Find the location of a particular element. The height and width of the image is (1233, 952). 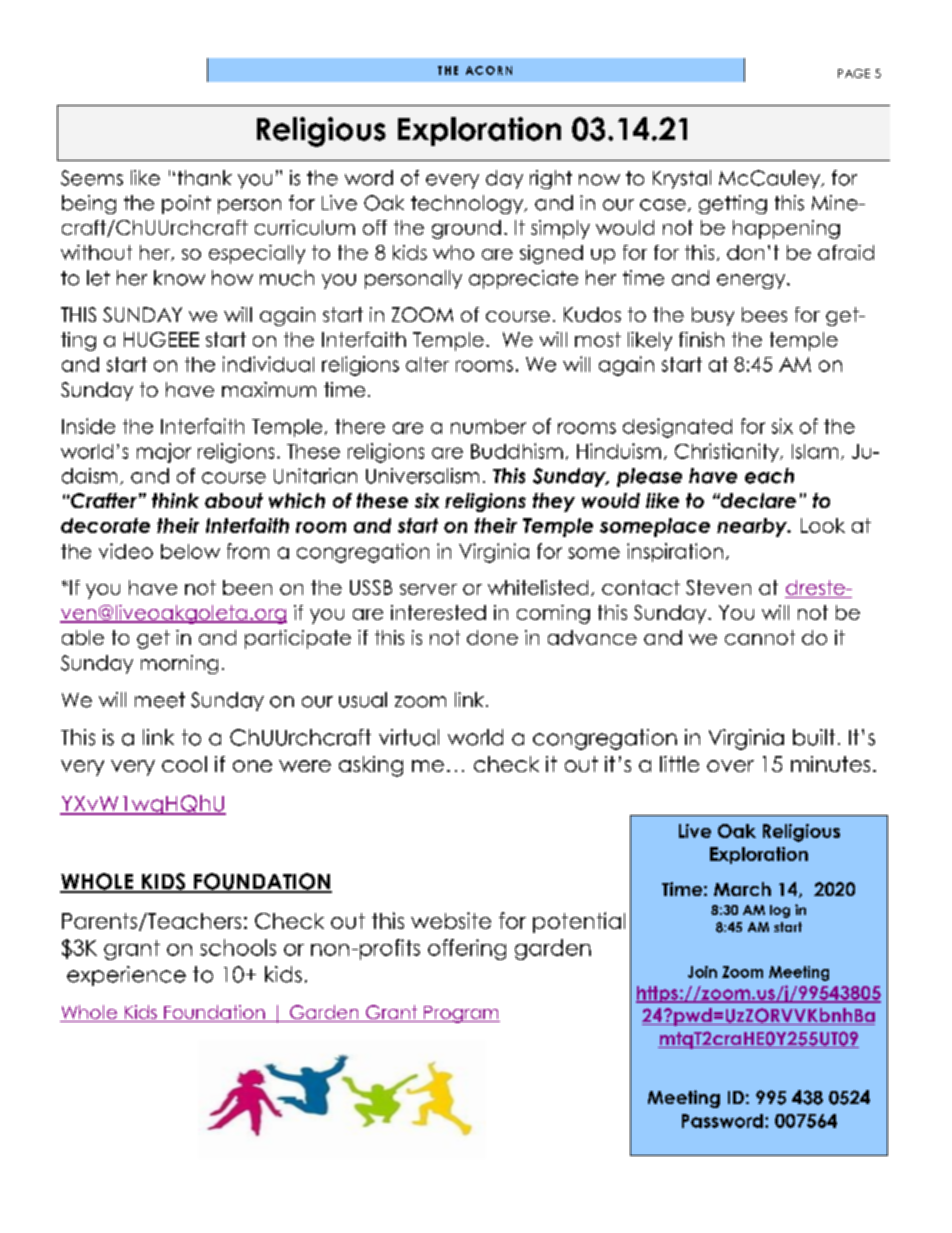

nearby is located at coordinates (753, 527).
